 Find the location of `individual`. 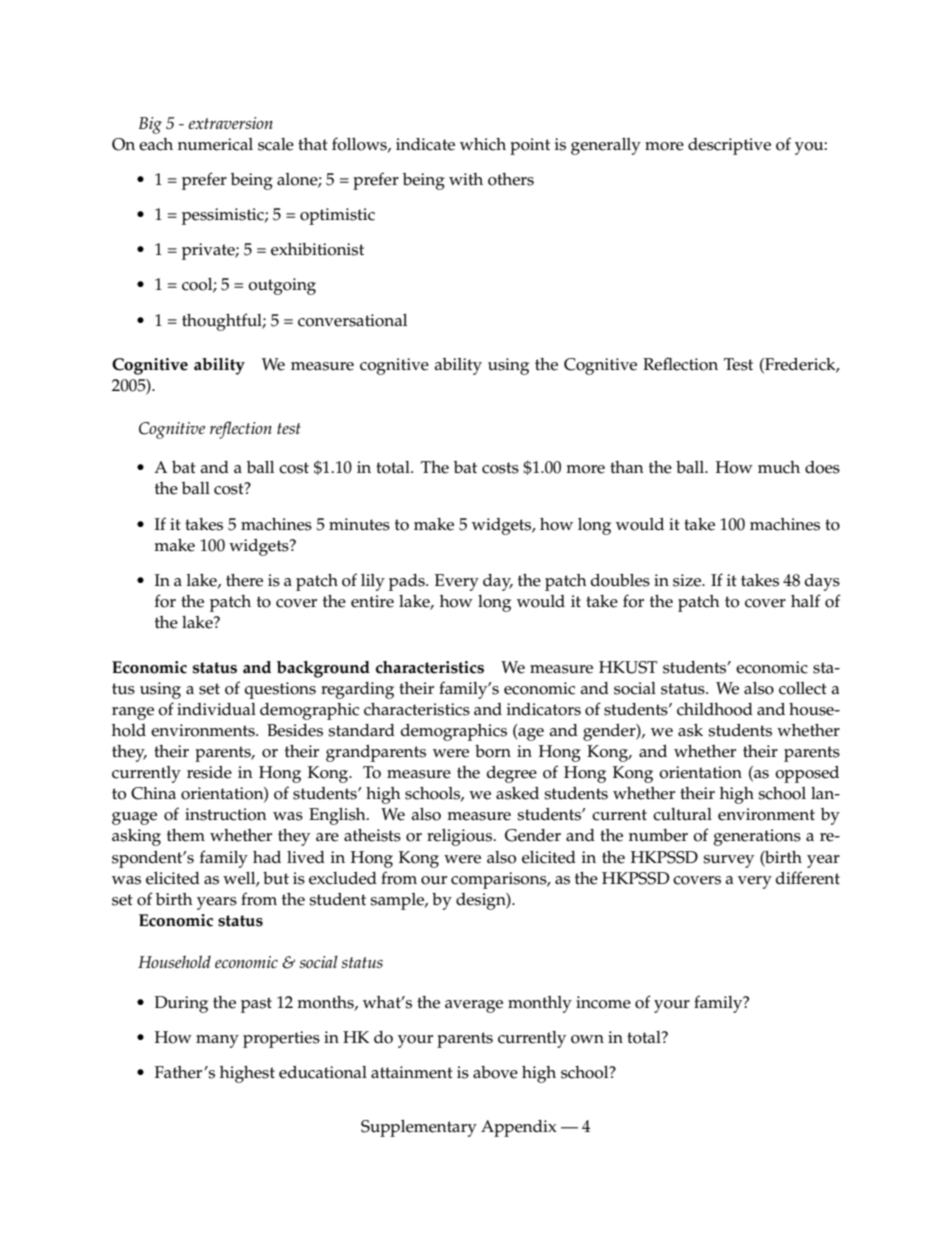

individual is located at coordinates (216, 709).
